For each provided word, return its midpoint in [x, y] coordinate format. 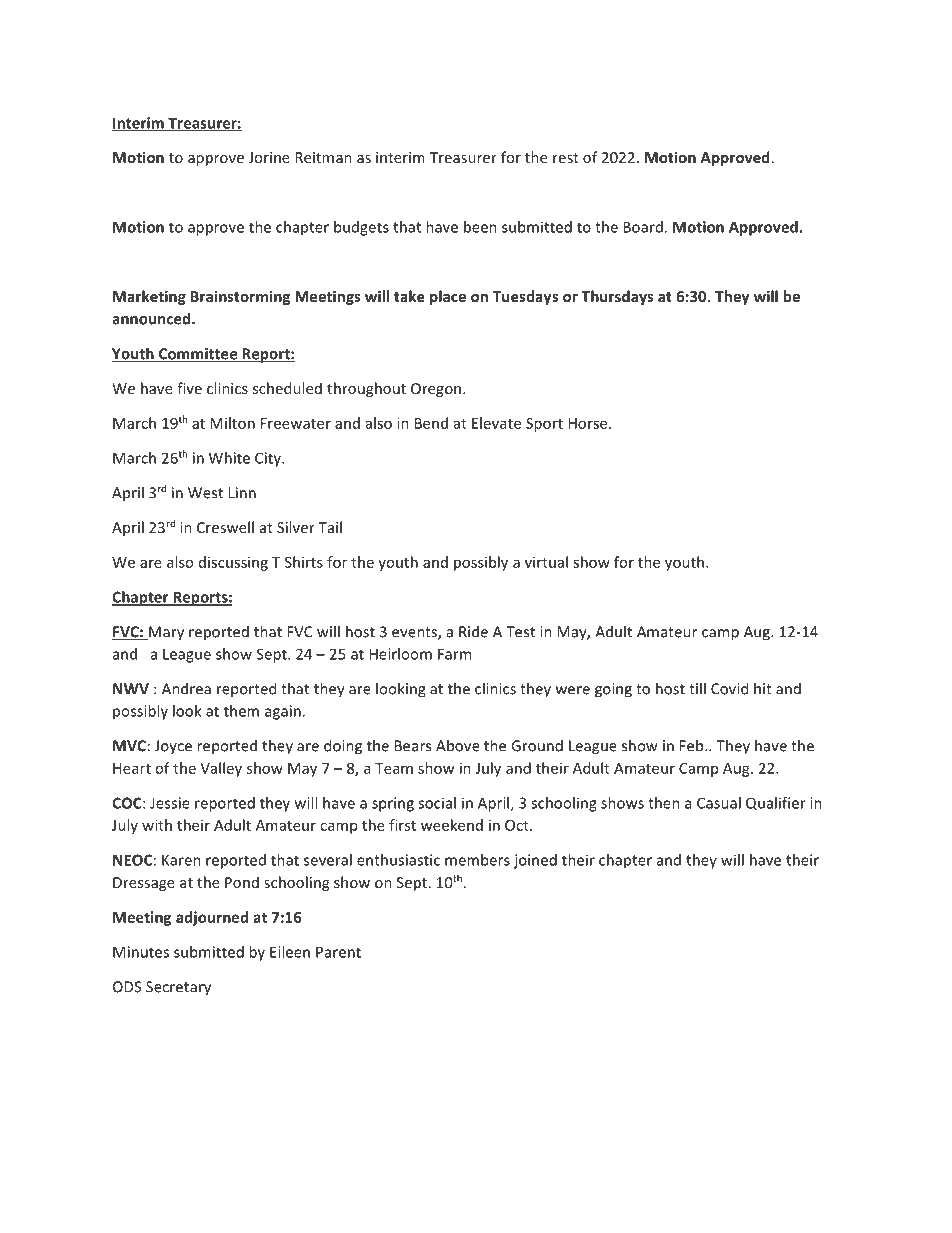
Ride [473, 631]
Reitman [323, 157]
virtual [546, 562]
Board [643, 227]
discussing [233, 563]
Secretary [178, 988]
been [480, 227]
